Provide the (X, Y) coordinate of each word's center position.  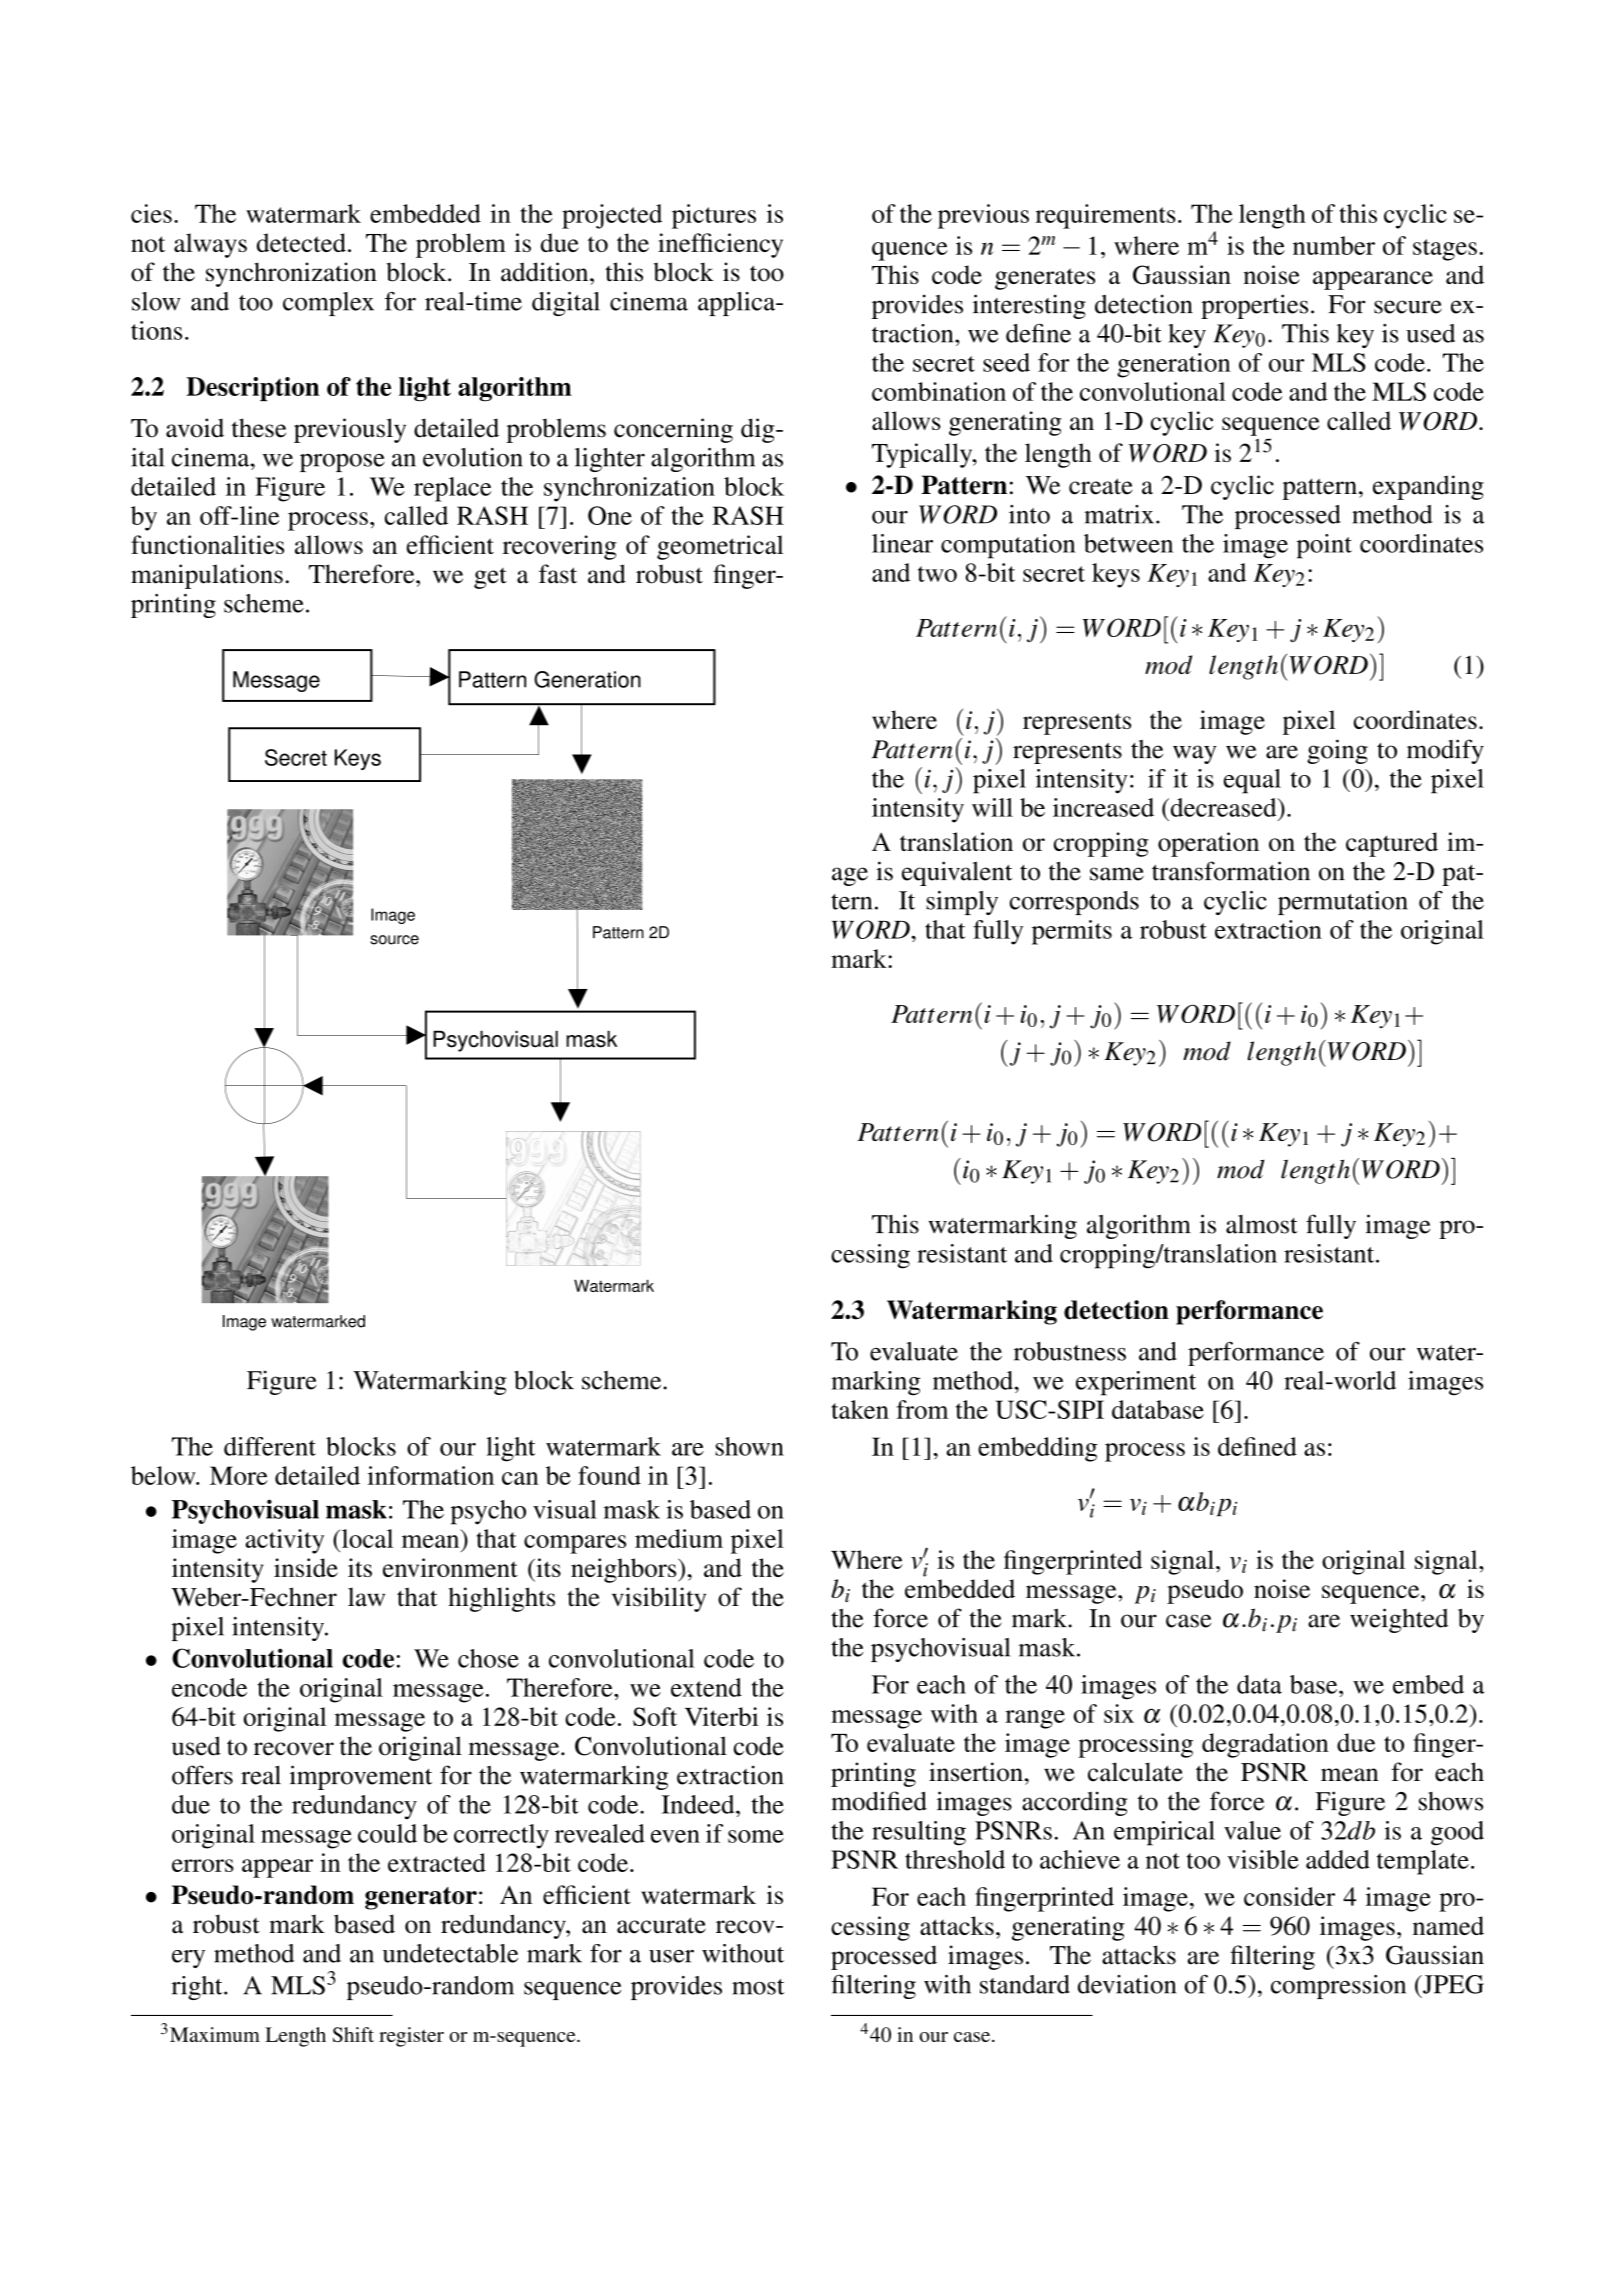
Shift (353, 2034)
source (394, 940)
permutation (1343, 903)
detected (301, 242)
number (1334, 245)
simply (962, 903)
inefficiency (720, 245)
